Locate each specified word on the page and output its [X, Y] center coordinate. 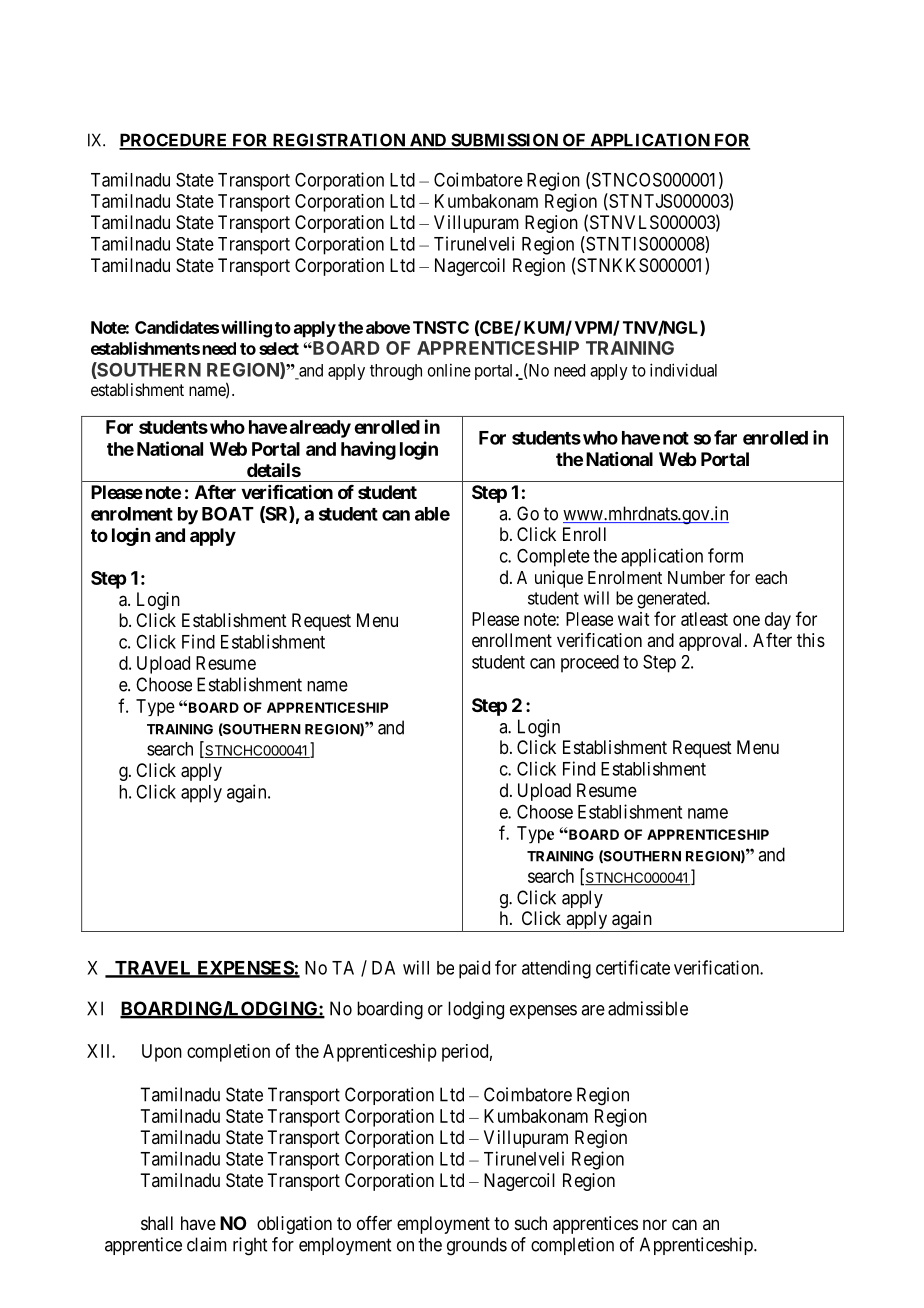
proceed [590, 664]
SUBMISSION [504, 141]
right [250, 1246]
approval [712, 642]
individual [683, 370]
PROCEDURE [174, 141]
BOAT [228, 513]
